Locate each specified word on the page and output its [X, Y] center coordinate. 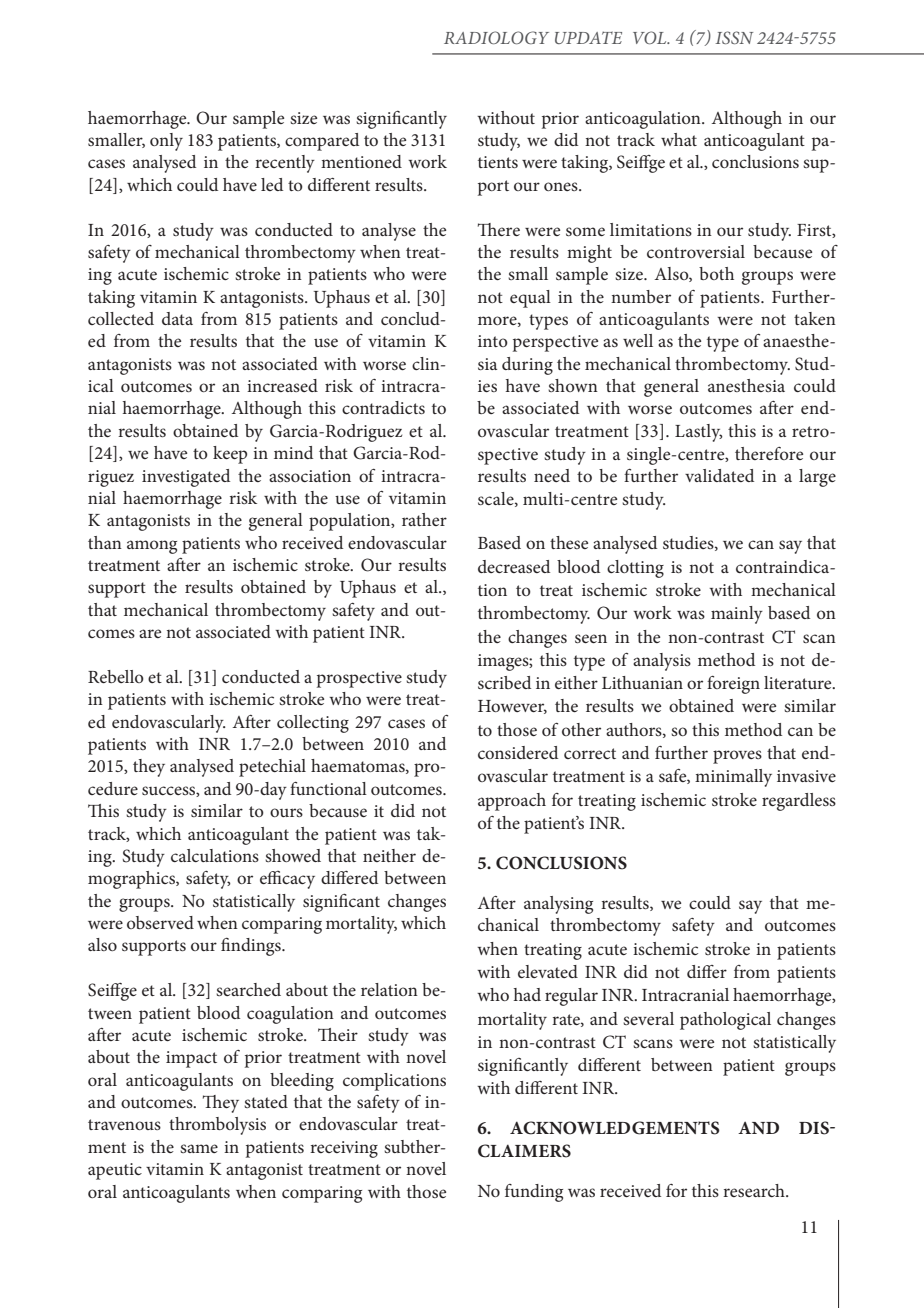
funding [534, 1193]
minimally [733, 778]
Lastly [699, 433]
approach [512, 802]
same [199, 1148]
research [755, 1190]
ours [286, 812]
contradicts [383, 407]
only [166, 142]
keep [230, 455]
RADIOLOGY [496, 37]
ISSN [734, 37]
